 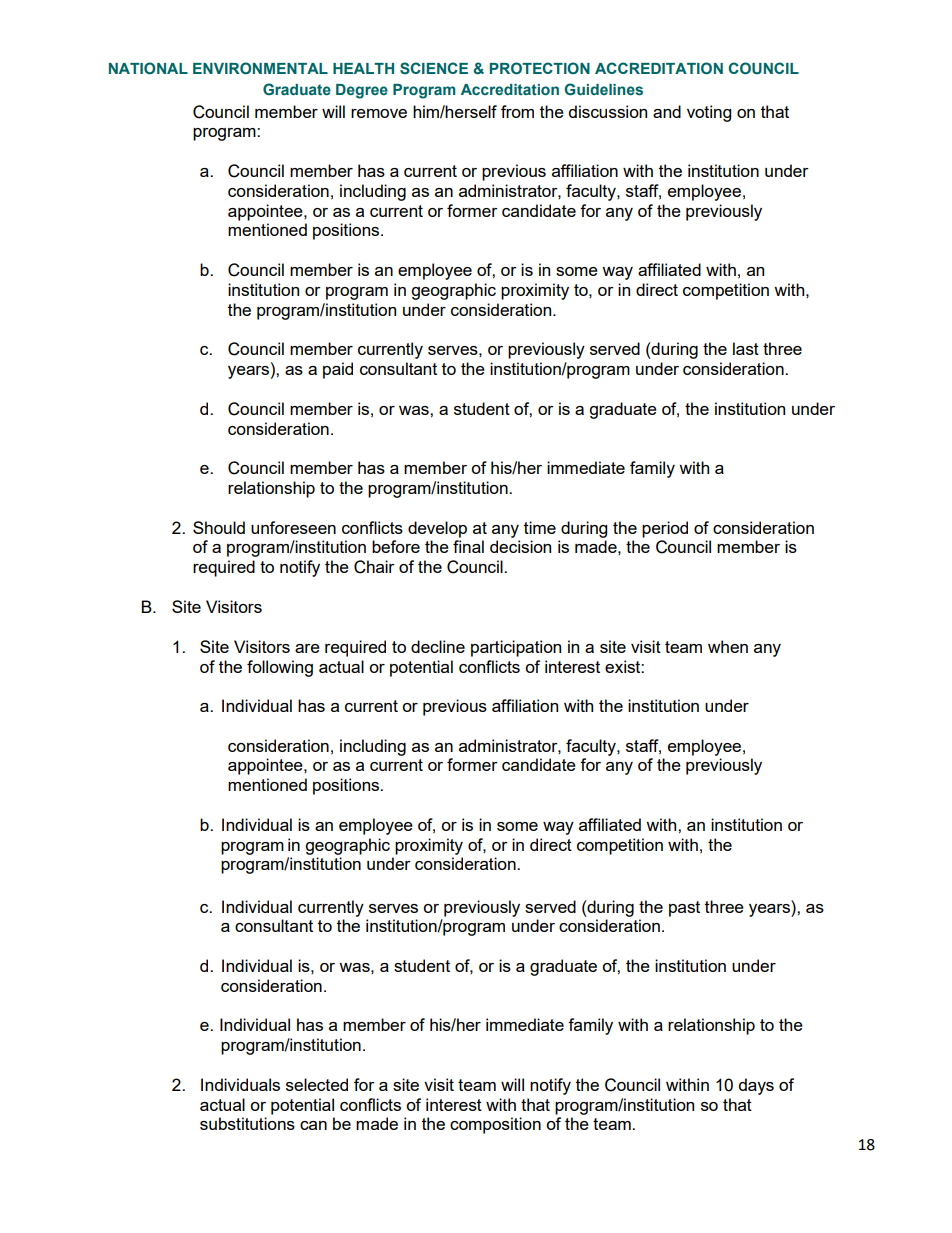 I want to click on following, so click(x=280, y=668).
